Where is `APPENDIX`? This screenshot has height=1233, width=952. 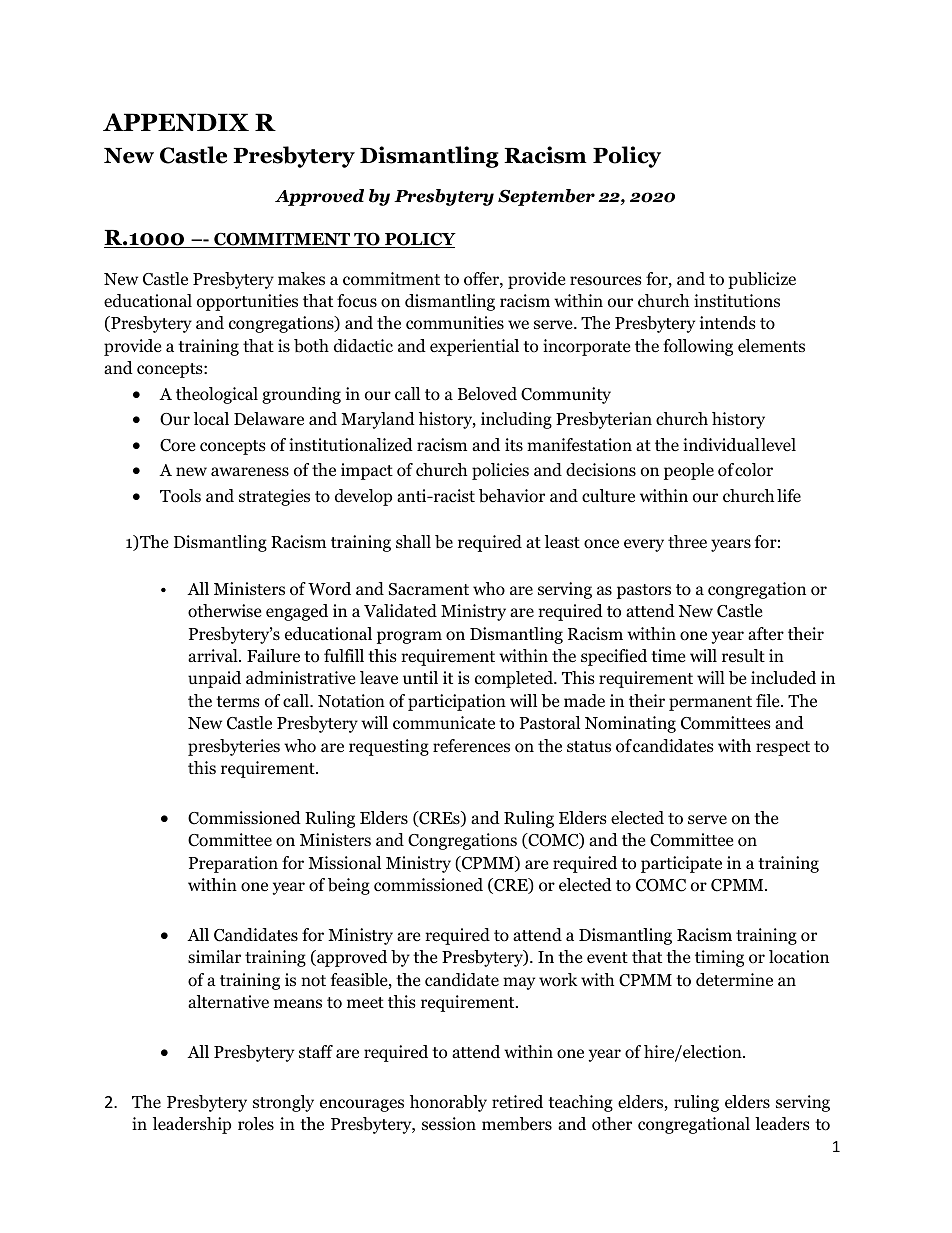 APPENDIX is located at coordinates (176, 122).
